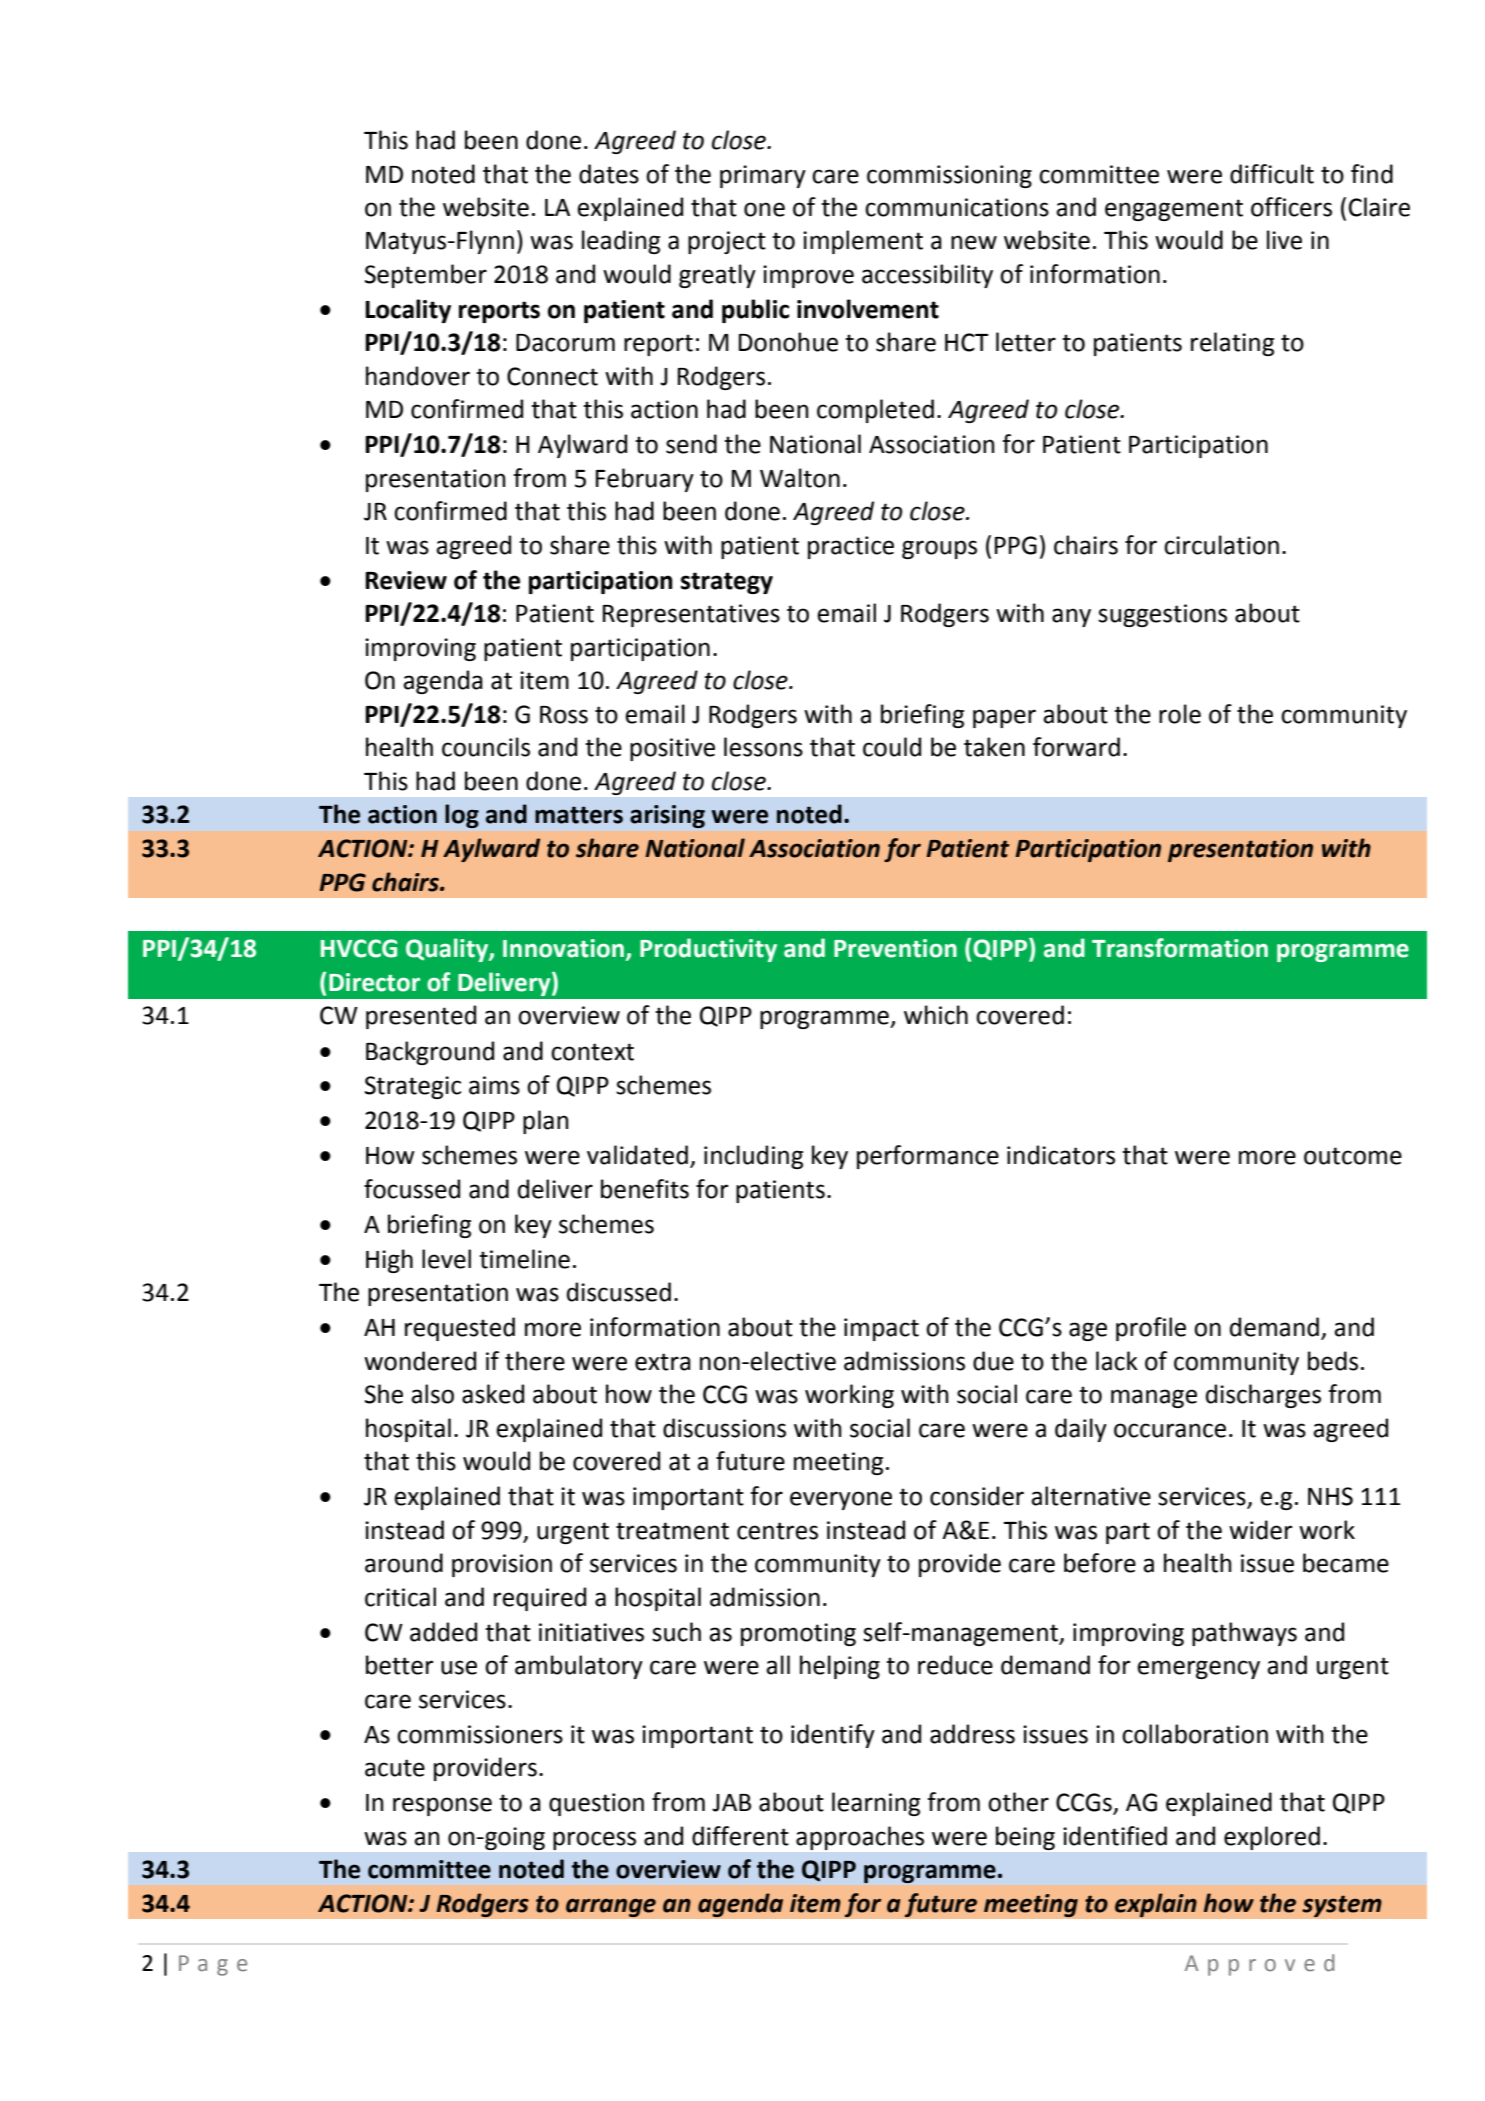  What do you see at coordinates (535, 1361) in the screenshot?
I see `there` at bounding box center [535, 1361].
